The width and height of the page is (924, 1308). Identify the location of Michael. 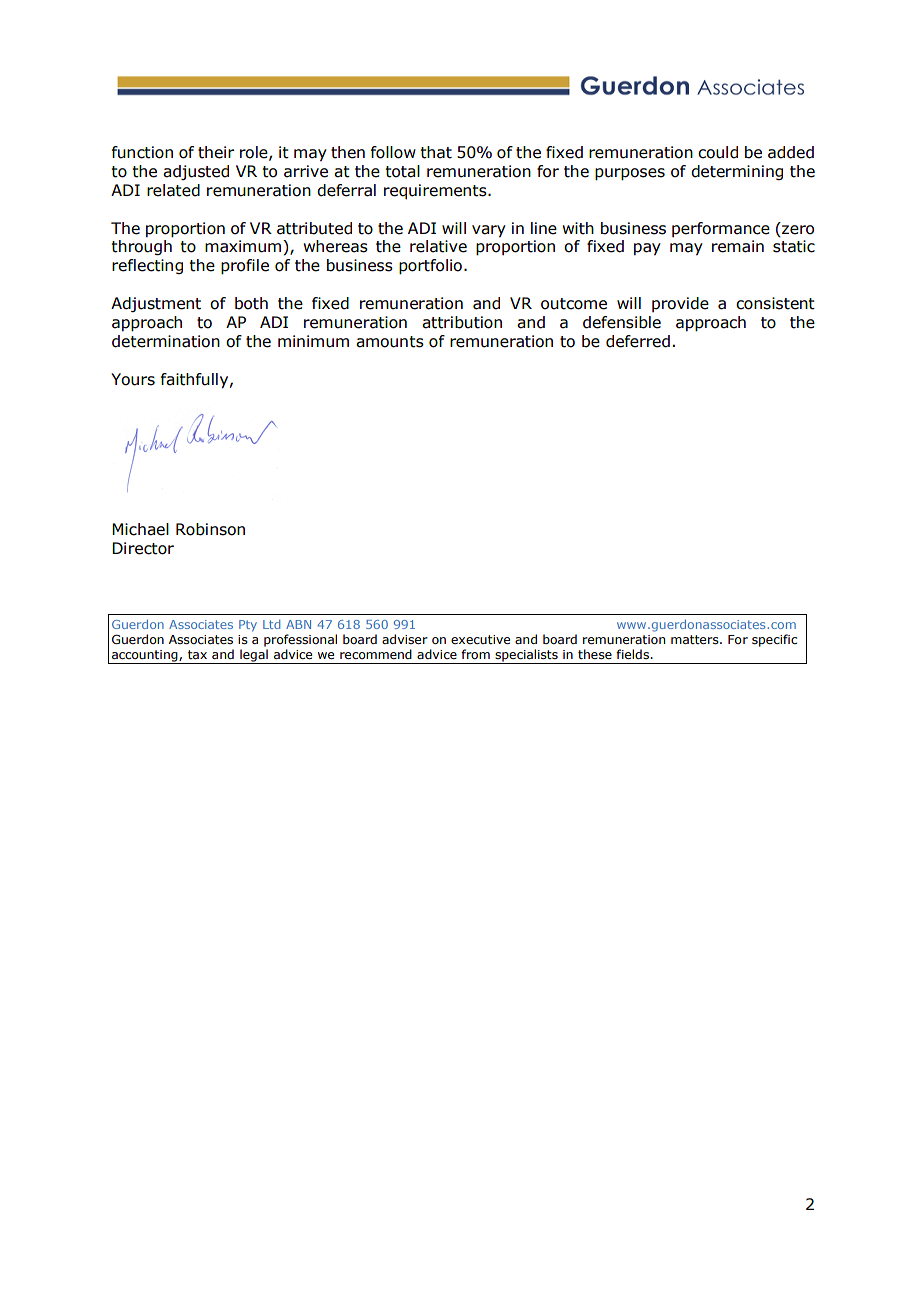
(140, 529).
